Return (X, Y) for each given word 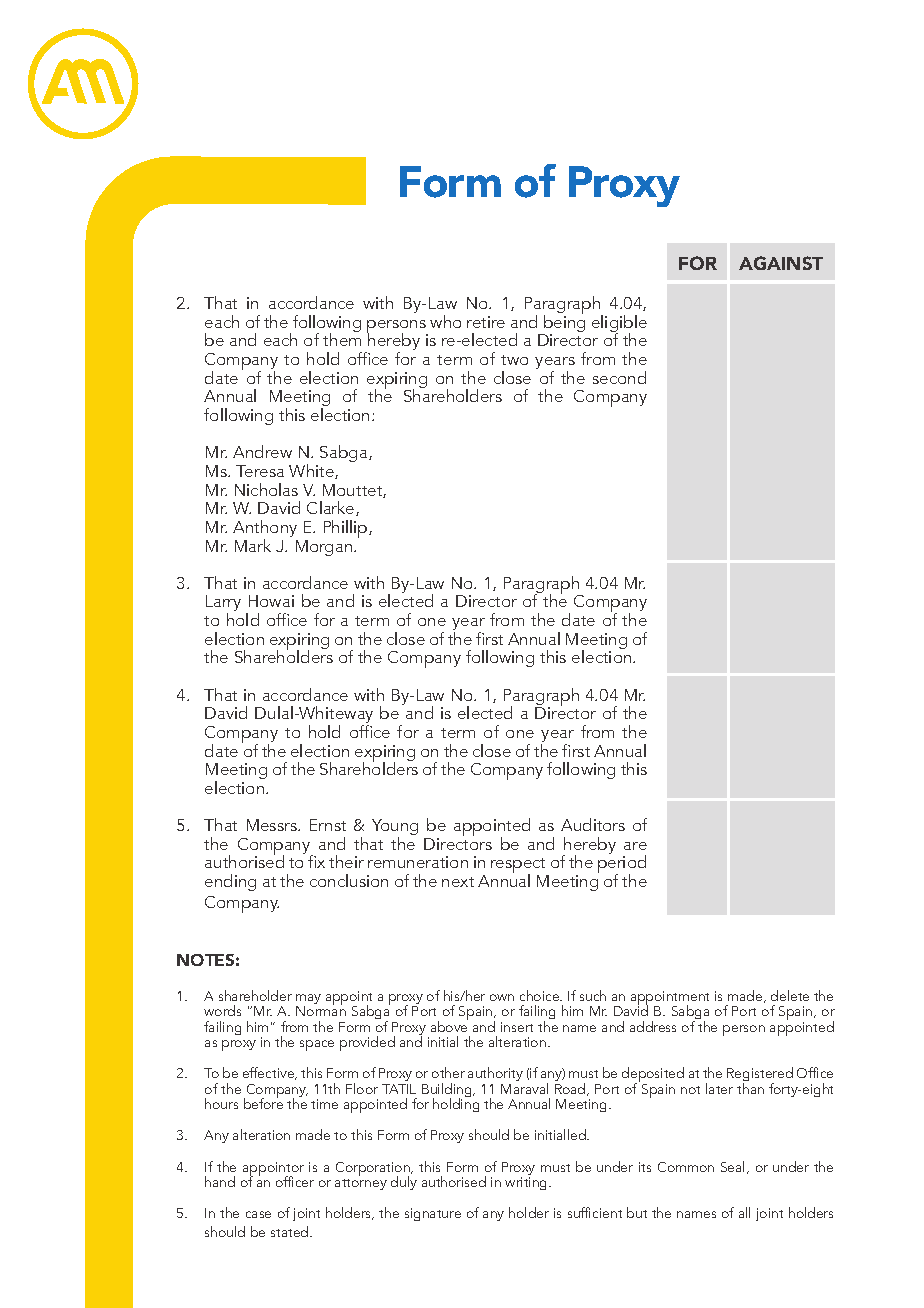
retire (486, 322)
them (342, 339)
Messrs (273, 825)
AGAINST (781, 263)
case (258, 1214)
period (622, 864)
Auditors (593, 824)
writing (527, 1183)
